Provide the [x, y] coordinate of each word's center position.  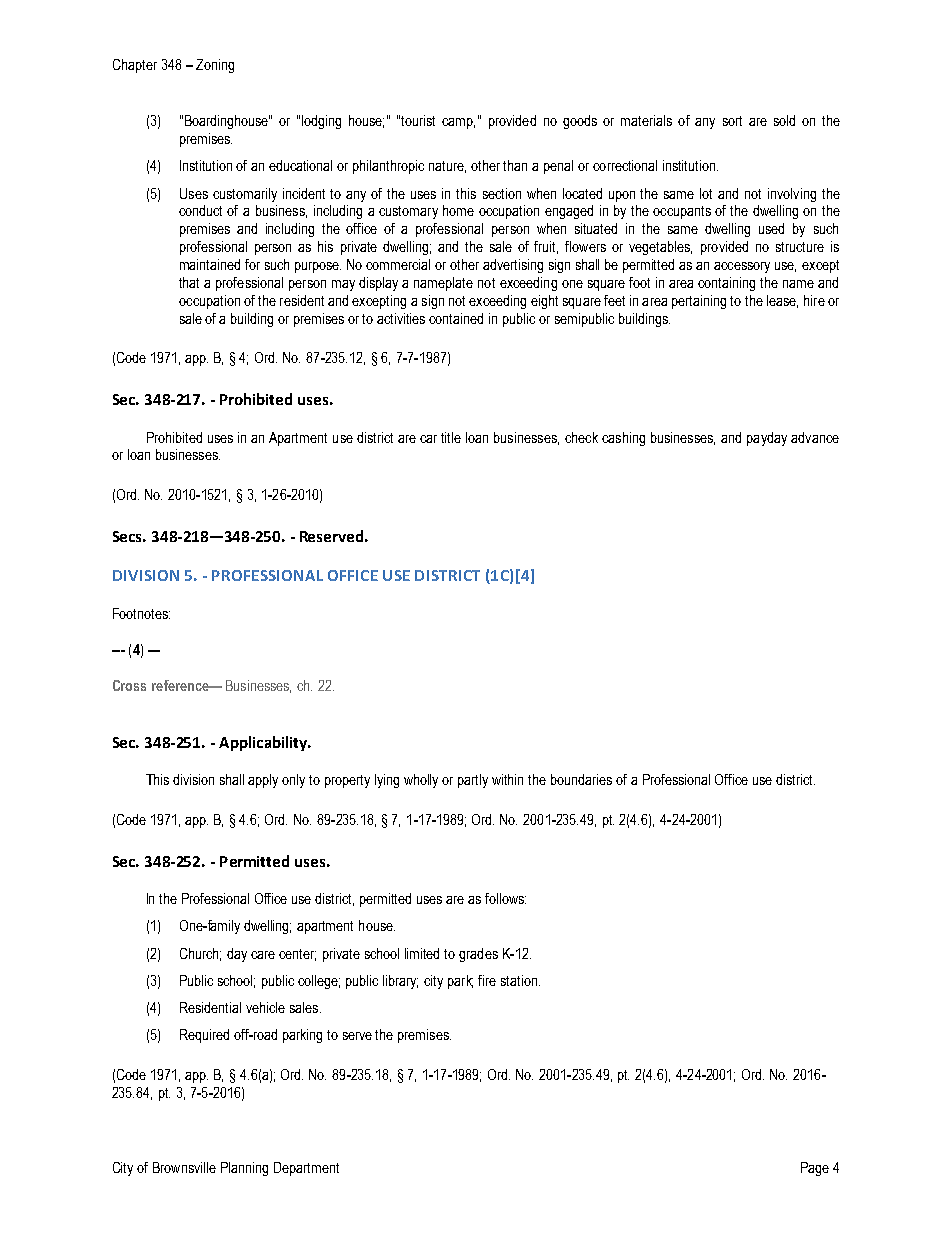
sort [732, 121]
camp [458, 123]
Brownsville [184, 1167]
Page [815, 1169]
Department [306, 1169]
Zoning [215, 66]
